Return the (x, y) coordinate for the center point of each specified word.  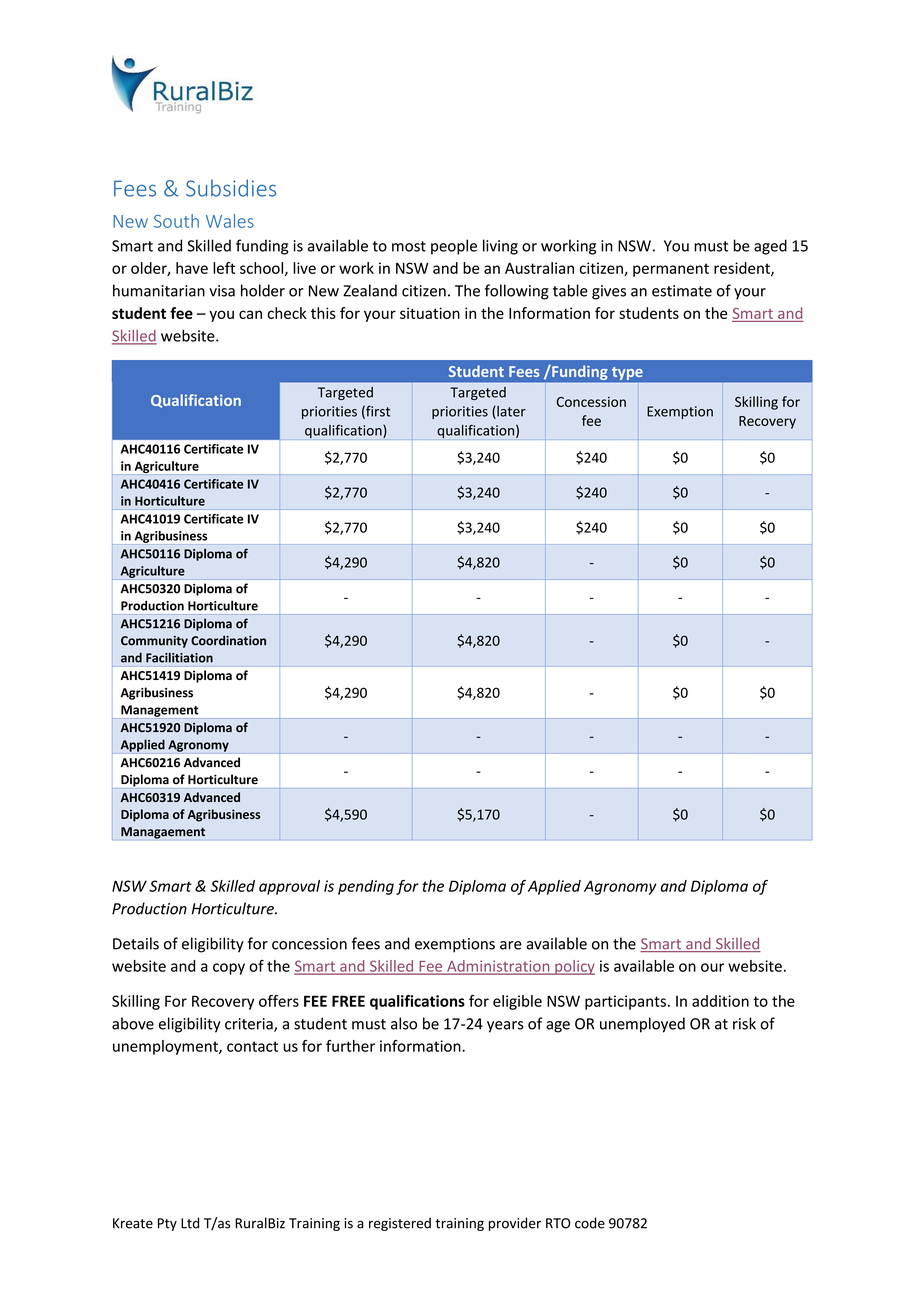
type (627, 373)
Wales (230, 221)
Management (159, 712)
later (510, 412)
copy (229, 969)
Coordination (228, 640)
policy (574, 967)
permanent (671, 270)
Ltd (190, 1223)
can (250, 314)
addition (720, 1001)
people (454, 247)
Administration (498, 967)
